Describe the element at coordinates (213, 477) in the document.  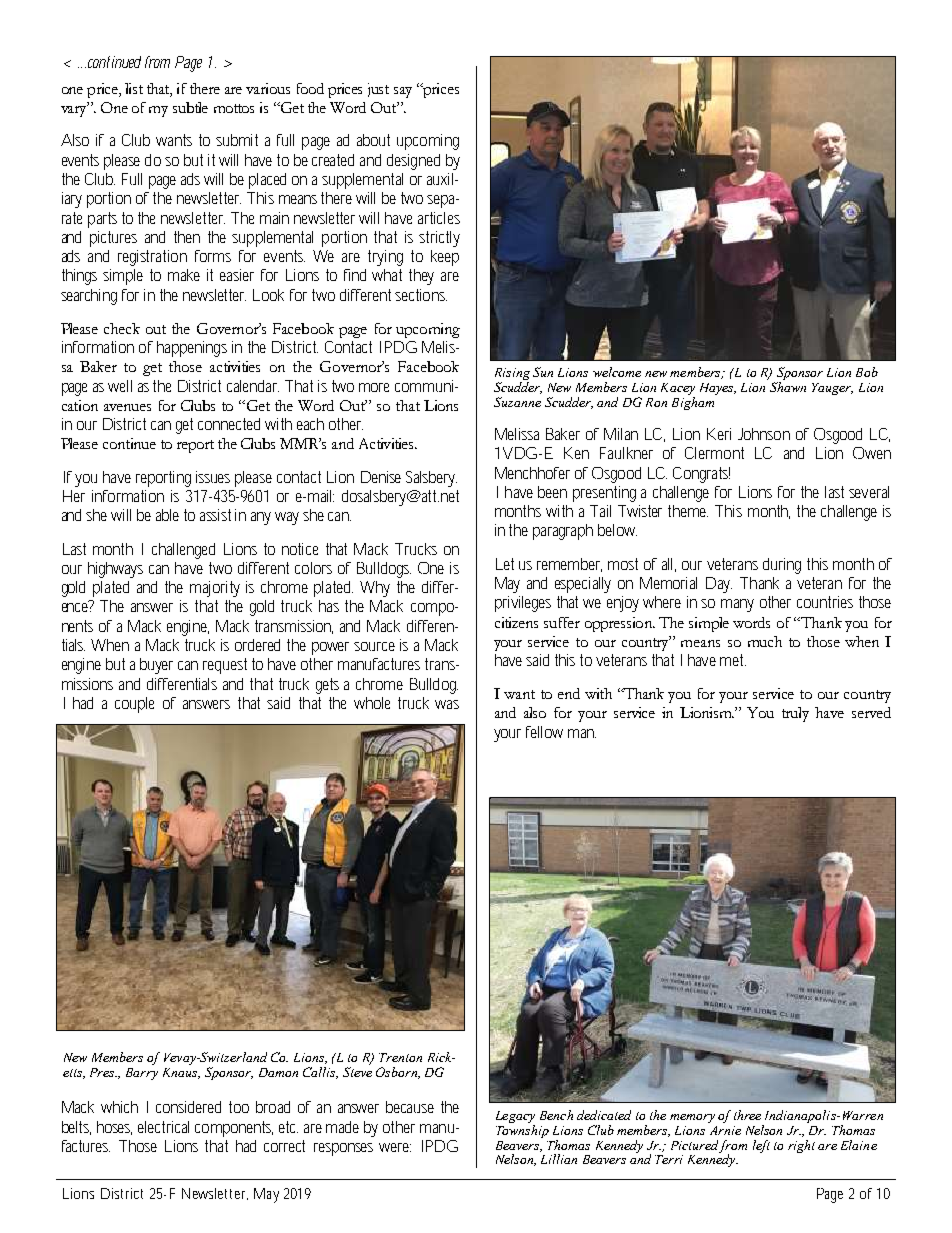
I see `issues` at that location.
